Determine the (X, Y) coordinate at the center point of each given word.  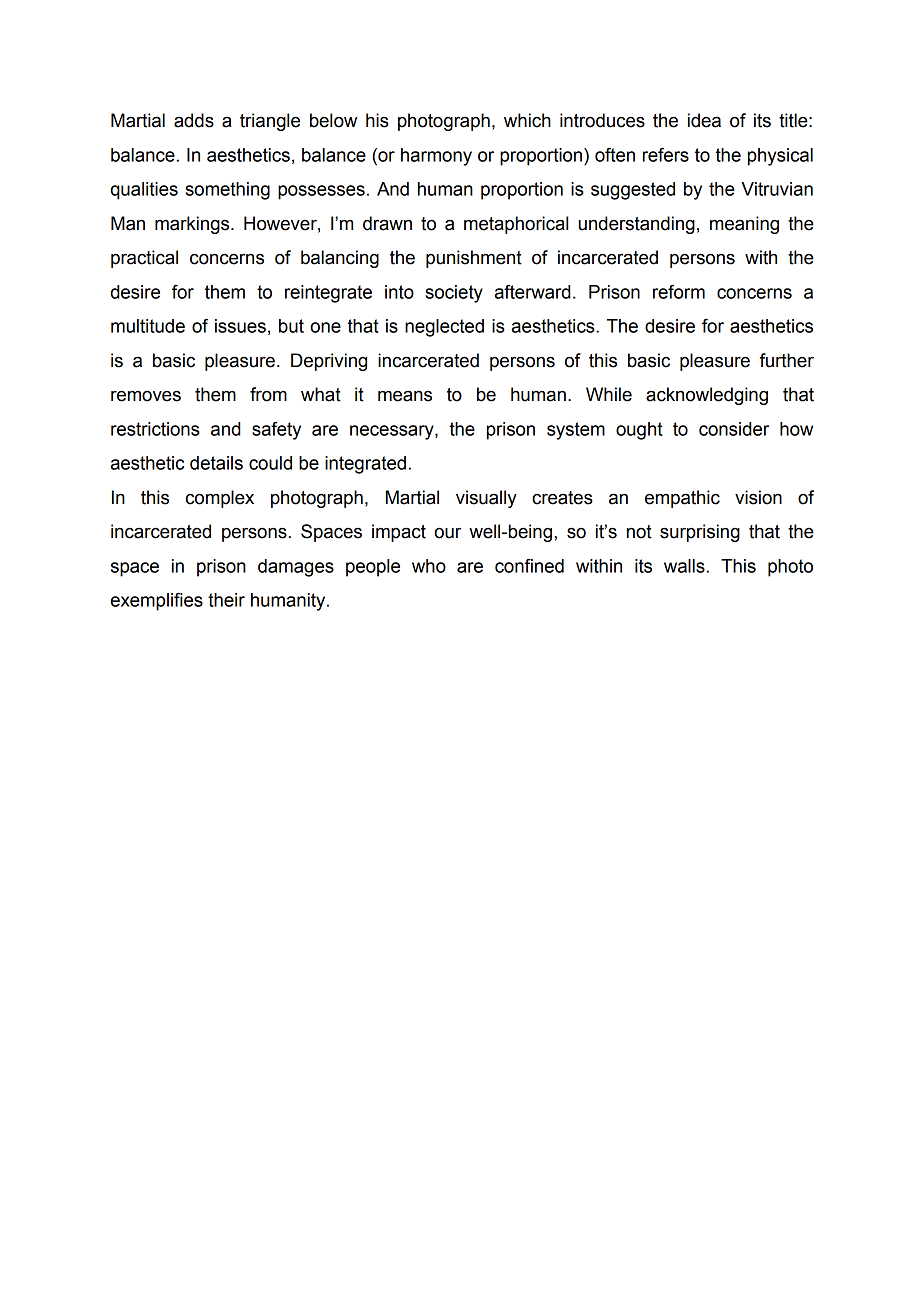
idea (704, 120)
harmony (436, 157)
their (226, 600)
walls (684, 566)
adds (194, 120)
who (429, 566)
